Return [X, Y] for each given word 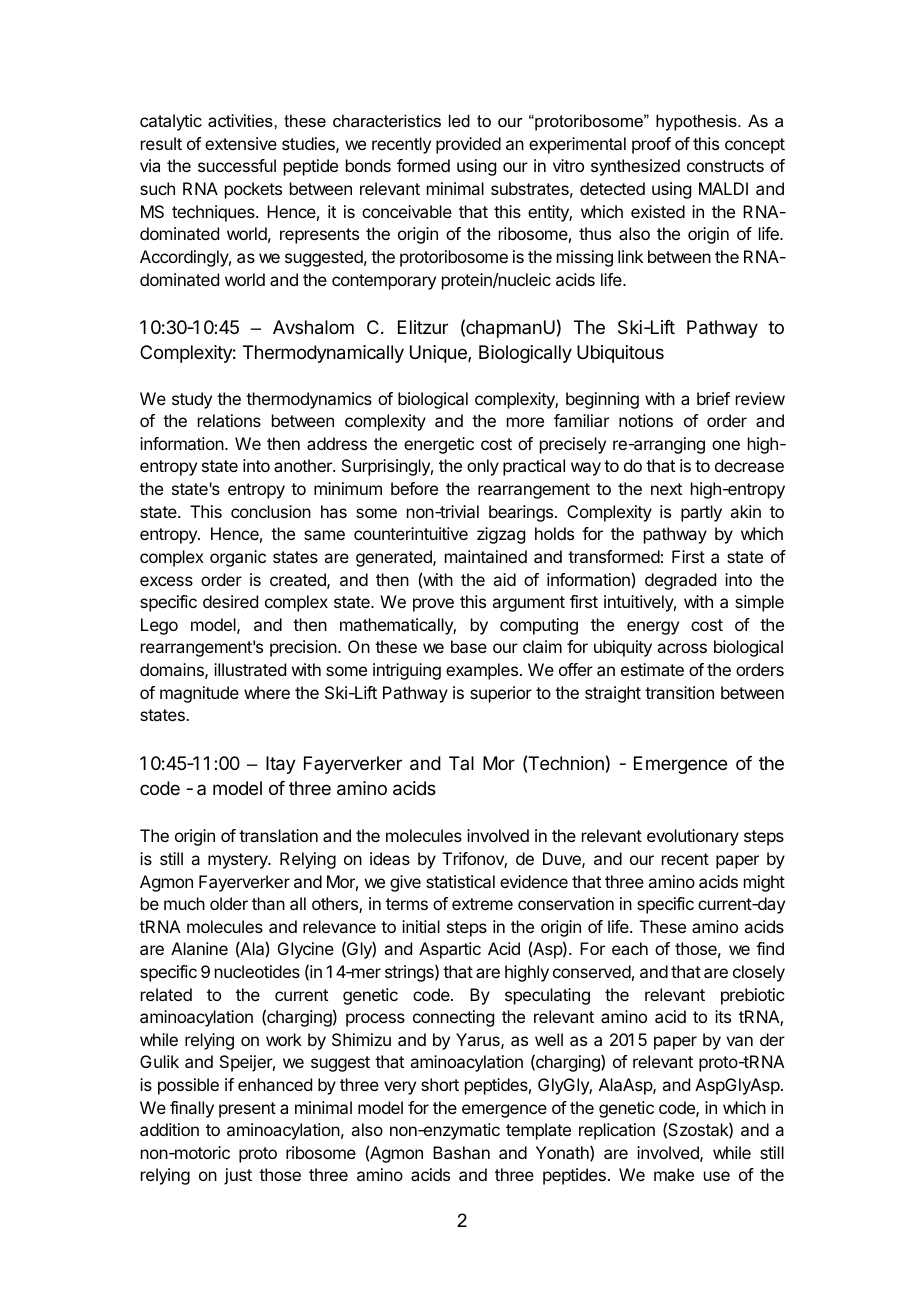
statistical [460, 881]
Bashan [461, 1152]
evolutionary [693, 837]
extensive [241, 143]
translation [278, 835]
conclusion [271, 511]
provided [468, 145]
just [238, 1176]
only [483, 467]
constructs [725, 166]
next [666, 489]
